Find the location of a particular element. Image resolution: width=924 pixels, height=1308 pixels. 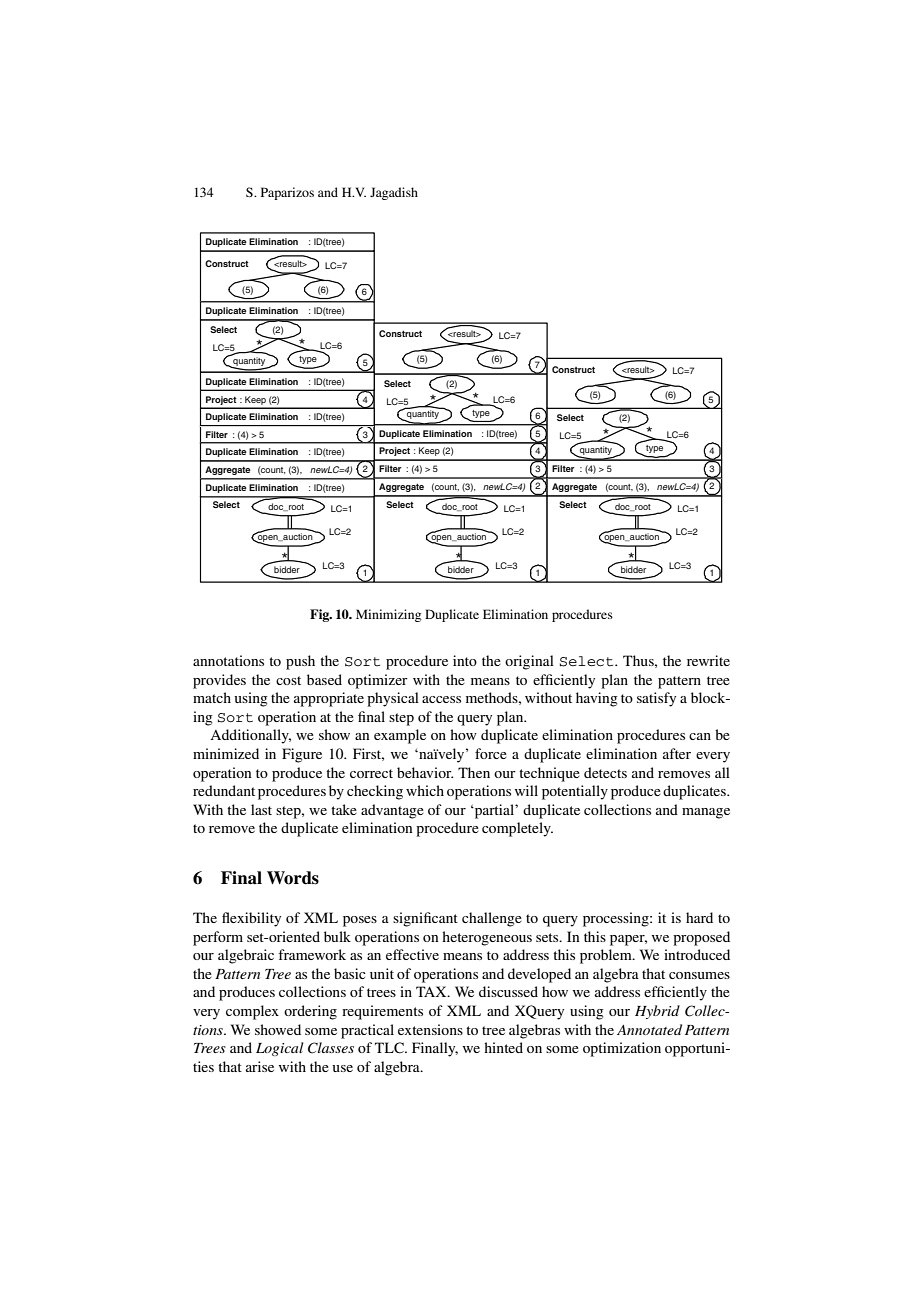

into is located at coordinates (465, 660).
